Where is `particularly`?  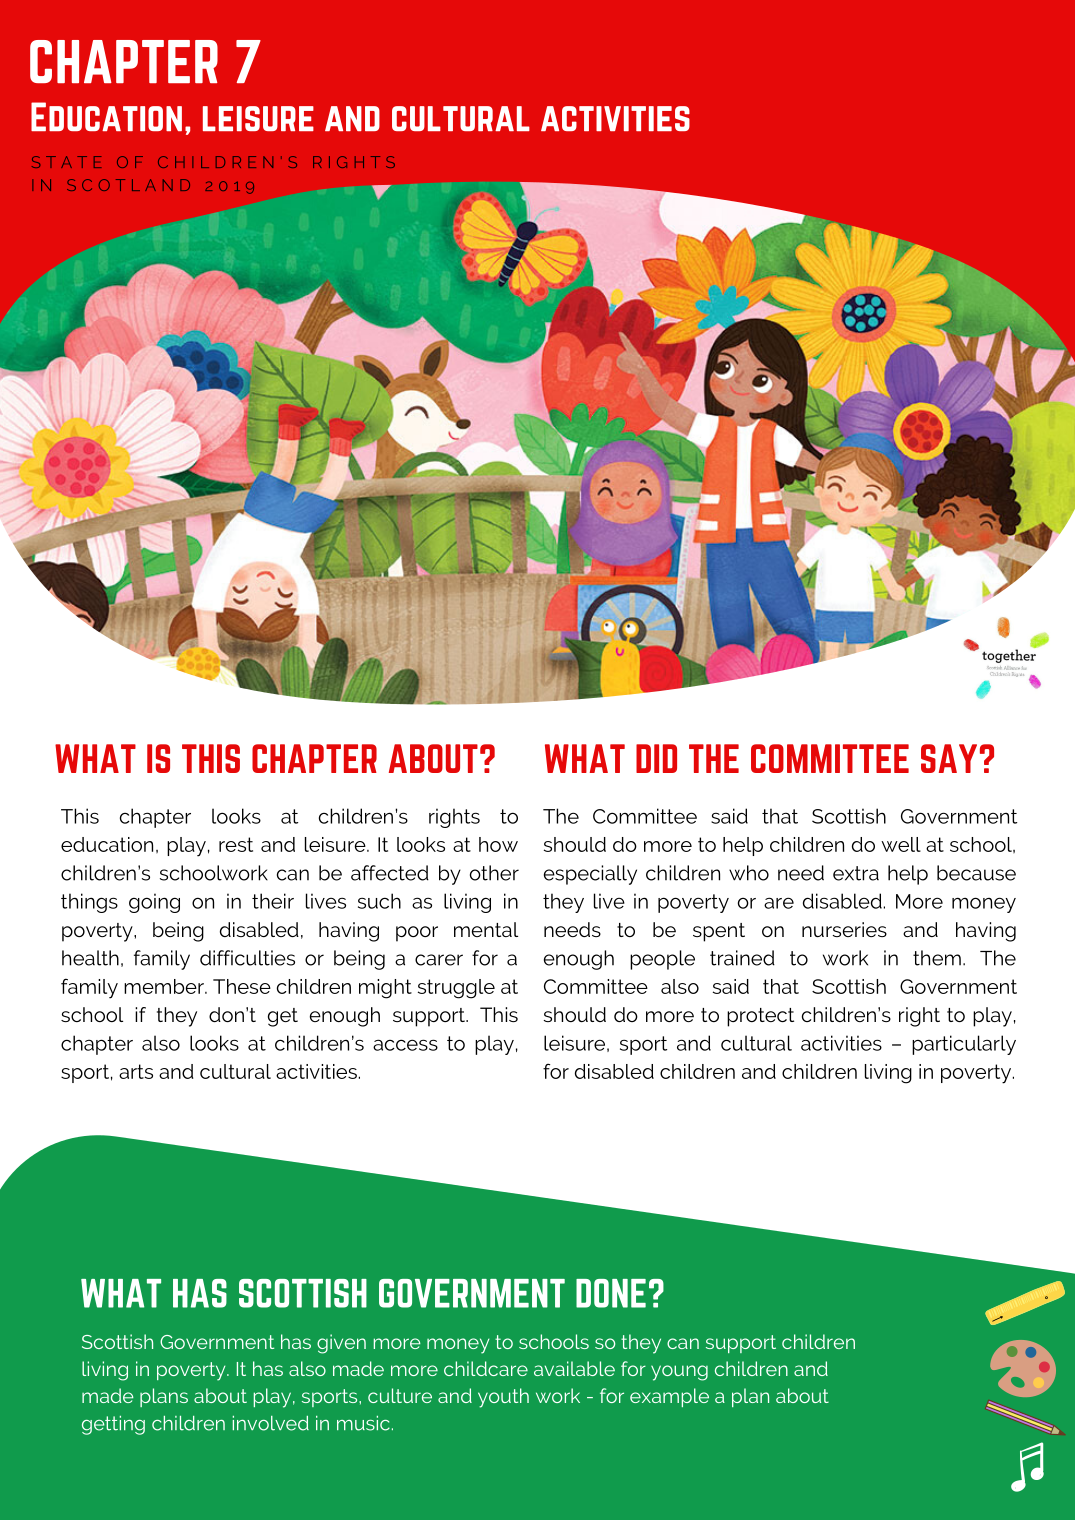 particularly is located at coordinates (964, 1045).
